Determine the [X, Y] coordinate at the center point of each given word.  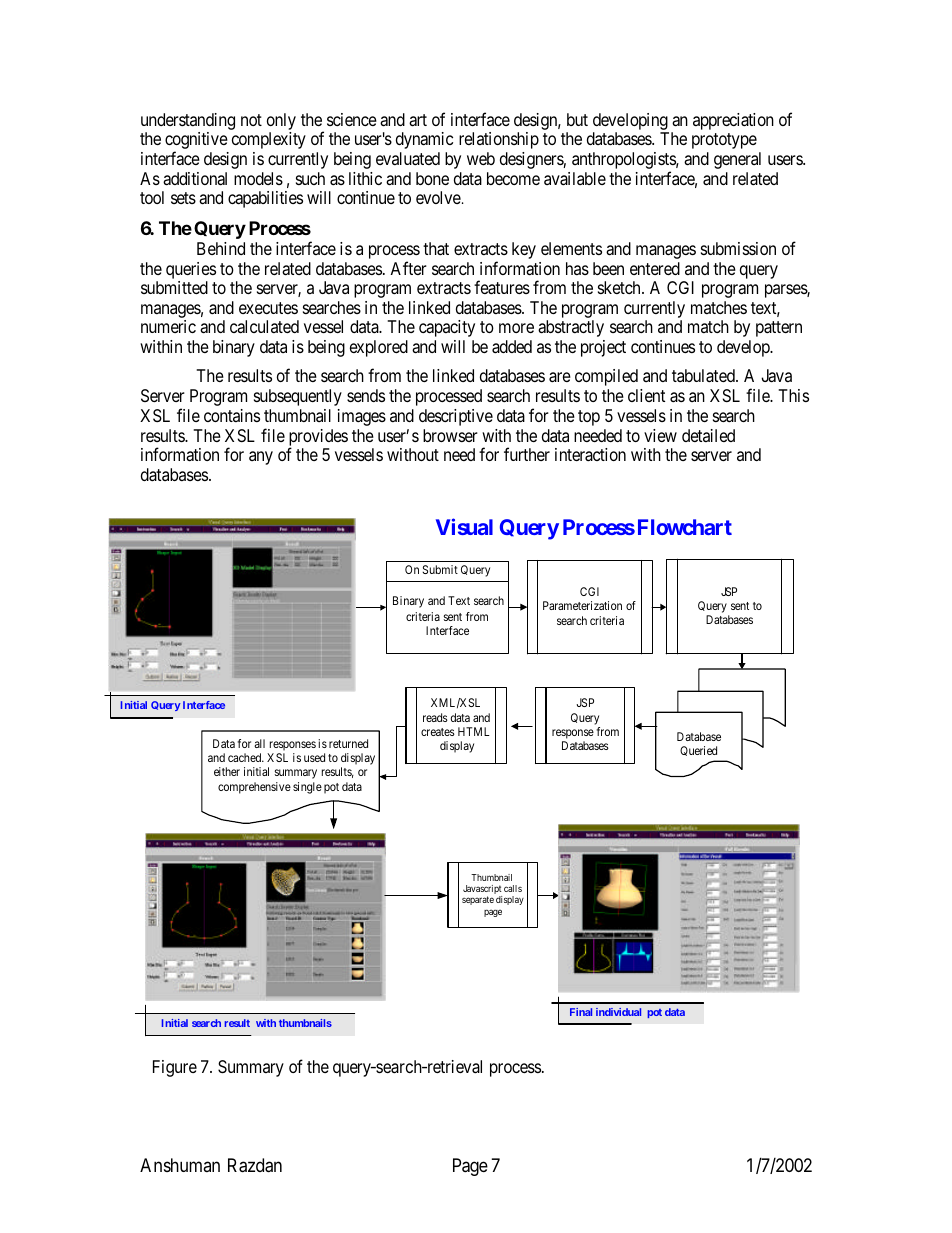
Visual [464, 527]
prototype [724, 141]
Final [581, 1012]
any [261, 458]
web [481, 158]
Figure [175, 1068]
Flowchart [683, 527]
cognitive [196, 142]
